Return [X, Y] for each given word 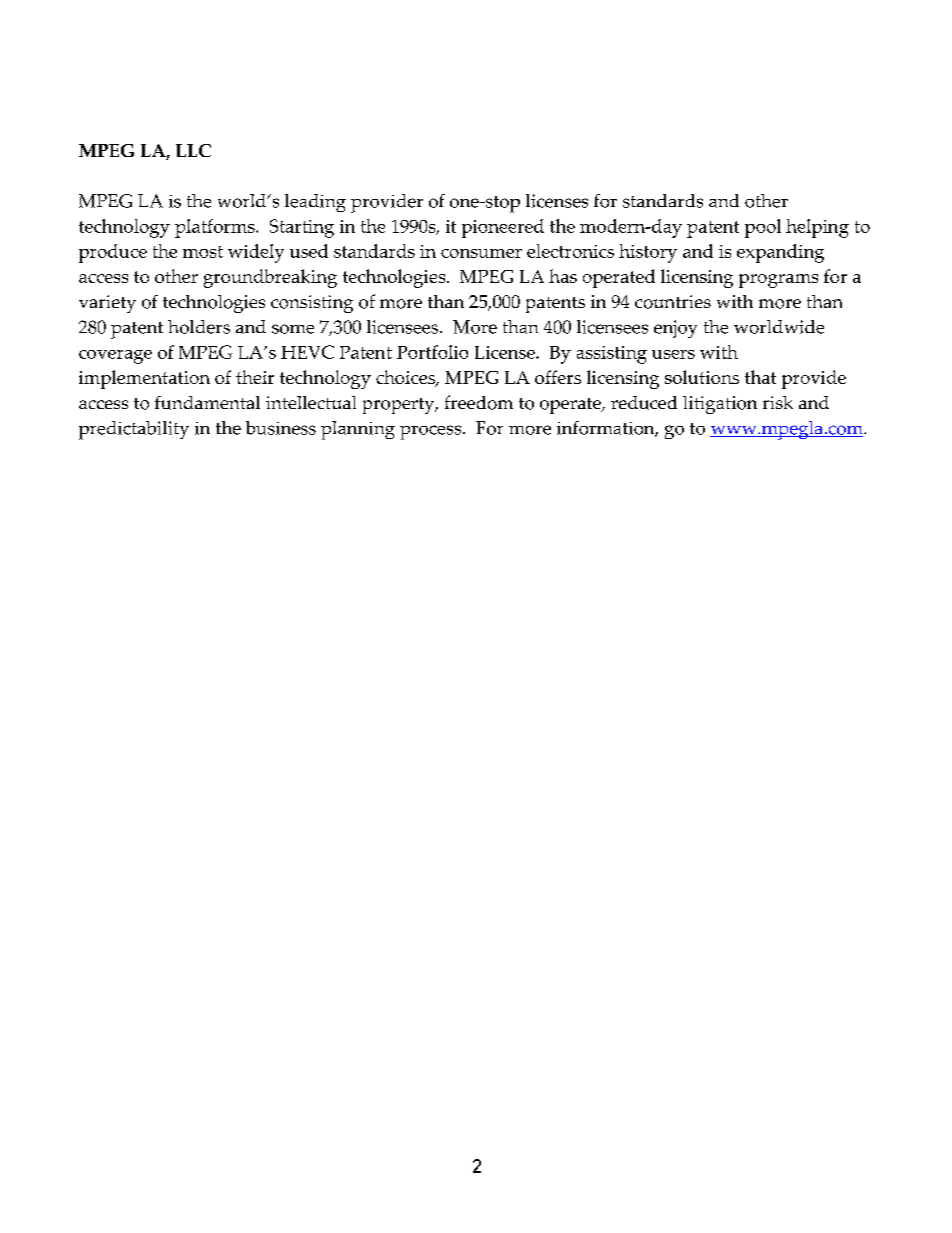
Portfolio [432, 352]
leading [315, 203]
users [673, 354]
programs [778, 281]
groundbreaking [270, 278]
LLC [193, 150]
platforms [216, 228]
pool [763, 228]
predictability [134, 430]
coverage [115, 357]
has [563, 276]
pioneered [503, 228]
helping [817, 228]
